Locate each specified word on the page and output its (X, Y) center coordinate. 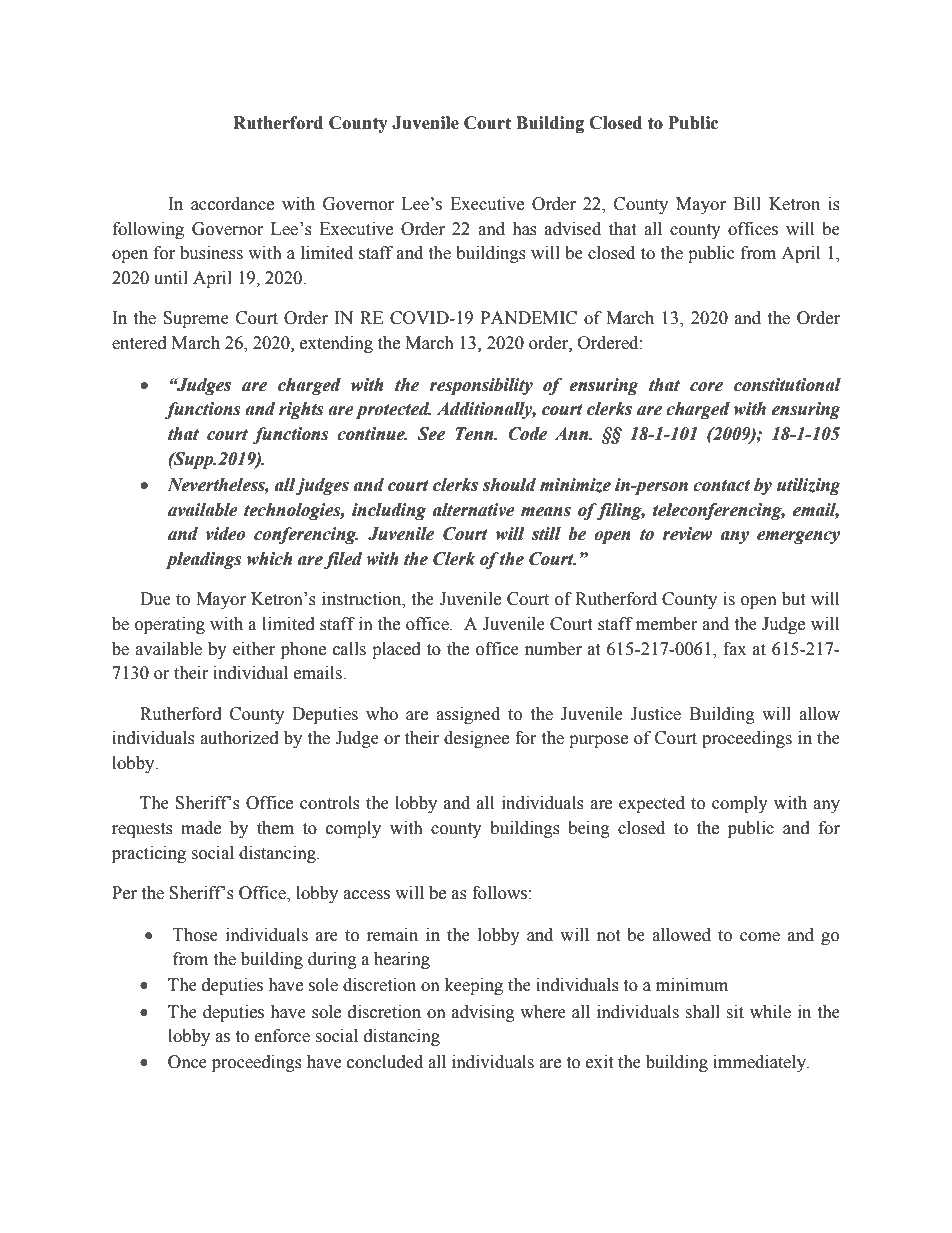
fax (734, 649)
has (524, 229)
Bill (747, 203)
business (211, 253)
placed (396, 650)
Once (187, 1062)
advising (483, 1013)
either (254, 649)
